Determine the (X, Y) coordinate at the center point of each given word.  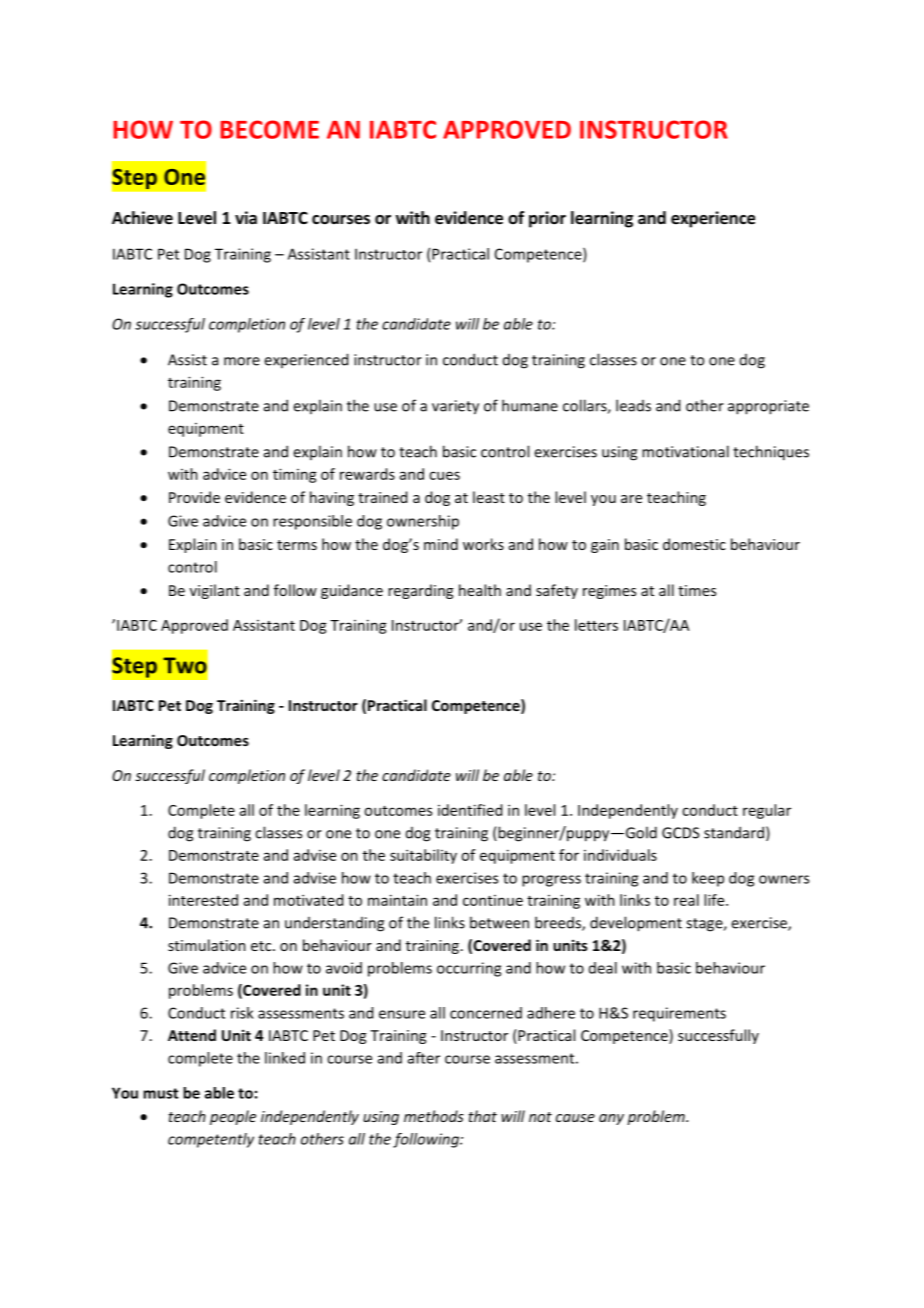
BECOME (269, 129)
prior (547, 219)
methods (434, 1116)
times (697, 590)
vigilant (215, 591)
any (611, 1119)
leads (633, 405)
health (480, 590)
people (233, 1117)
